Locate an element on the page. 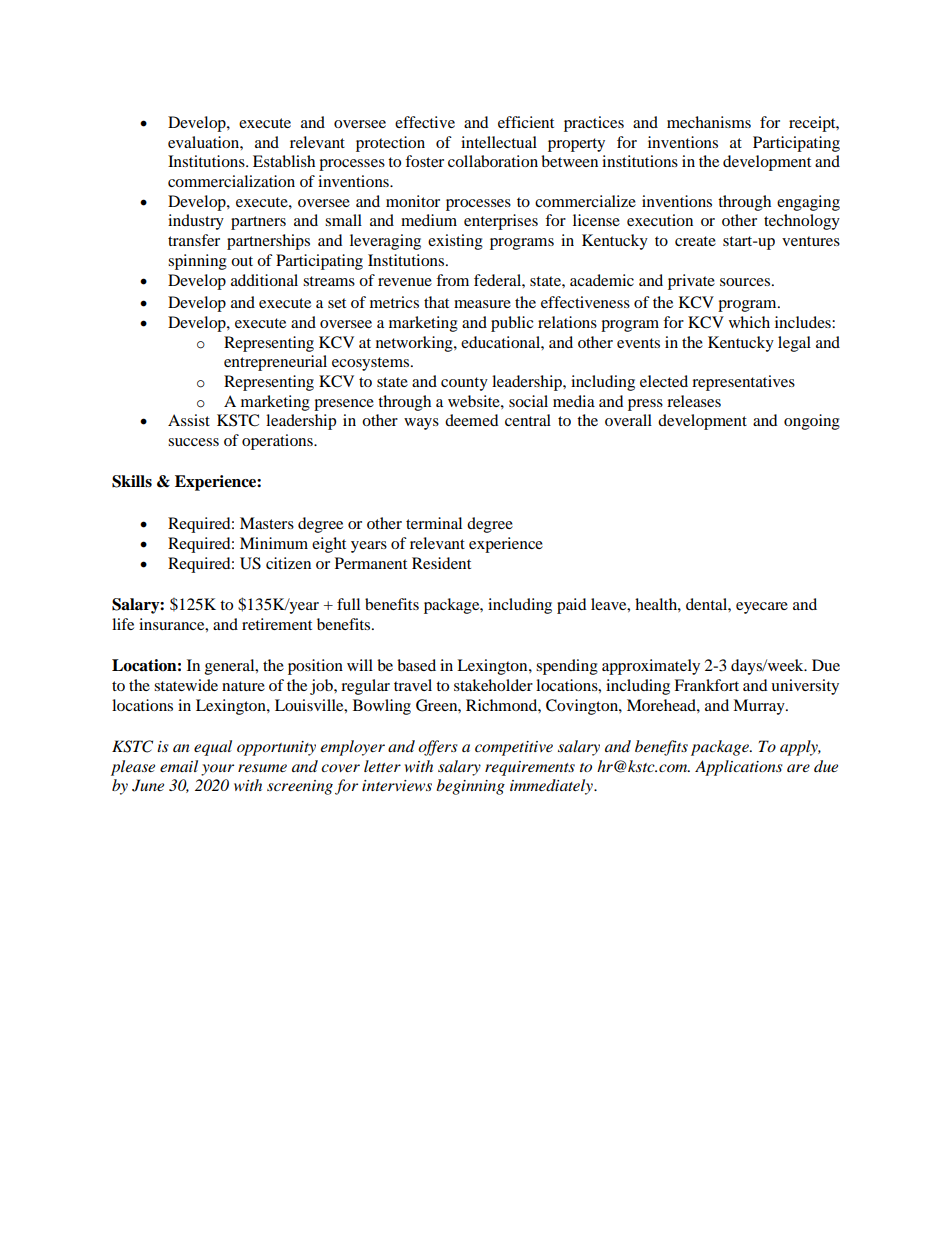  eyecare is located at coordinates (762, 608).
